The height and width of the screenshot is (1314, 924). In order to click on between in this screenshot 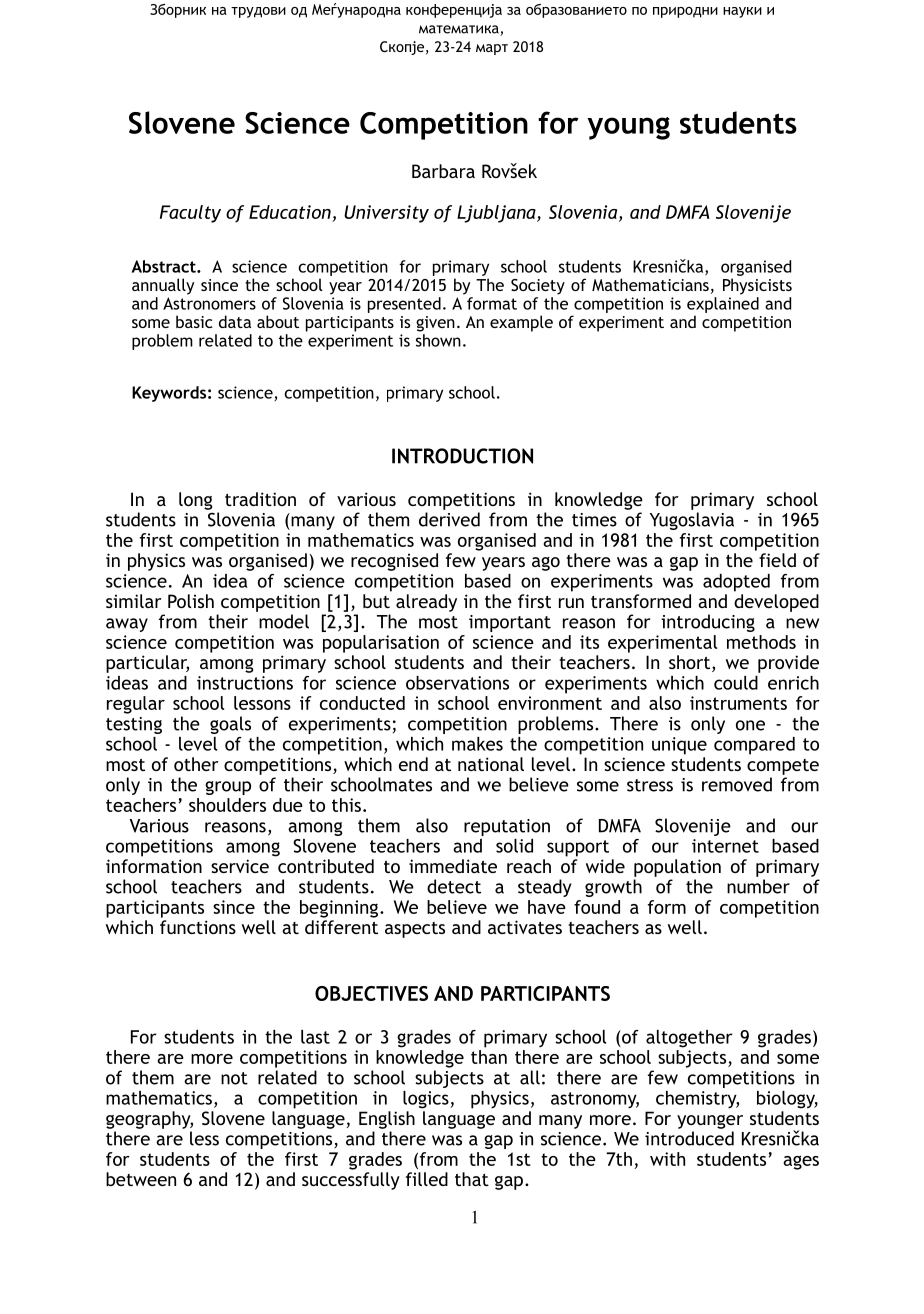, I will do `click(141, 1179)`.
